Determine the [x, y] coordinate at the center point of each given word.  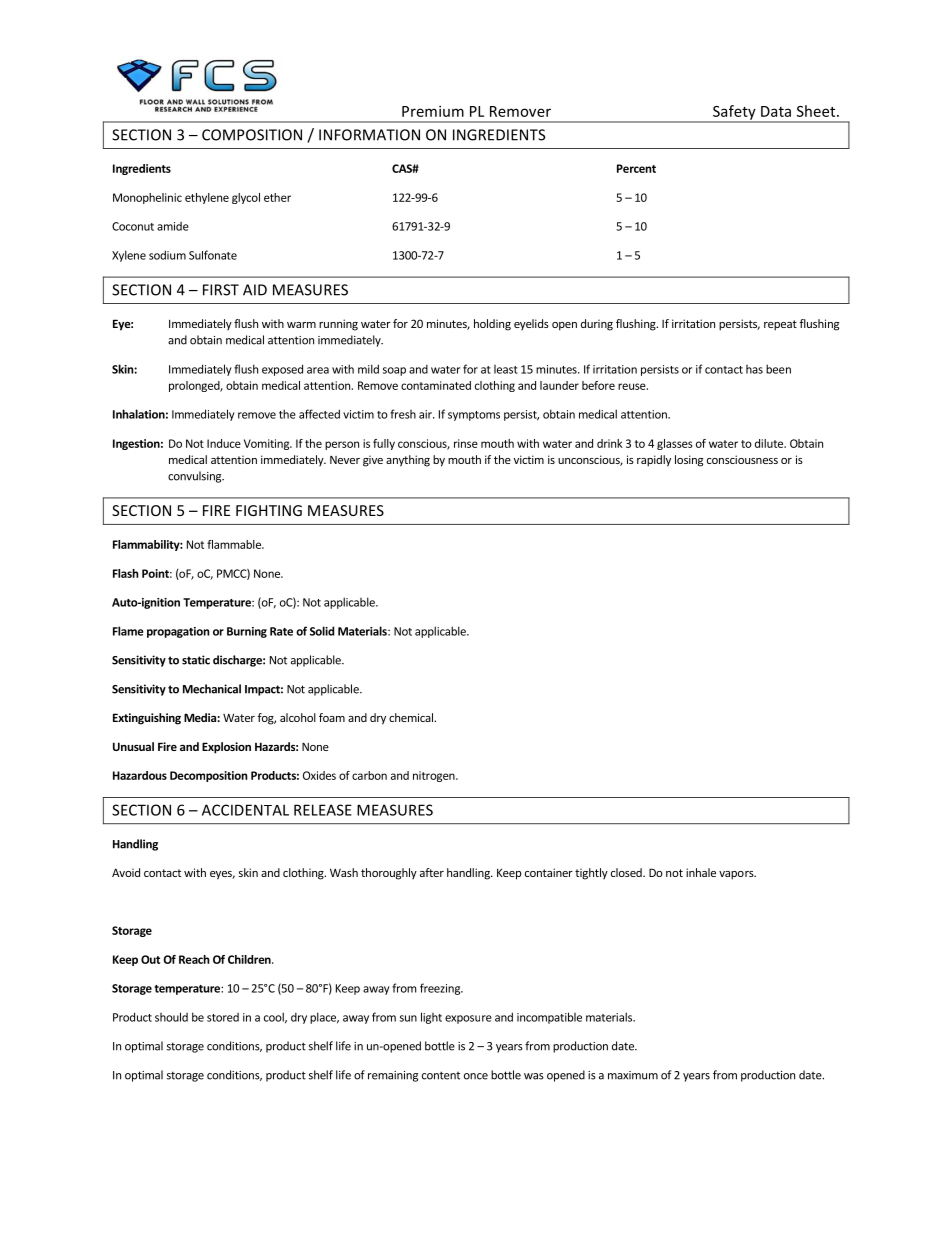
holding [492, 325]
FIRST [221, 290]
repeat [780, 325]
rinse [466, 443]
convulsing [195, 477]
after [432, 872]
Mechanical [212, 689]
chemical [412, 717]
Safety [734, 113]
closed [627, 872]
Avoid [126, 872]
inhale [701, 872]
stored [223, 1017]
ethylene [207, 198]
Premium [433, 111]
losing [689, 461]
